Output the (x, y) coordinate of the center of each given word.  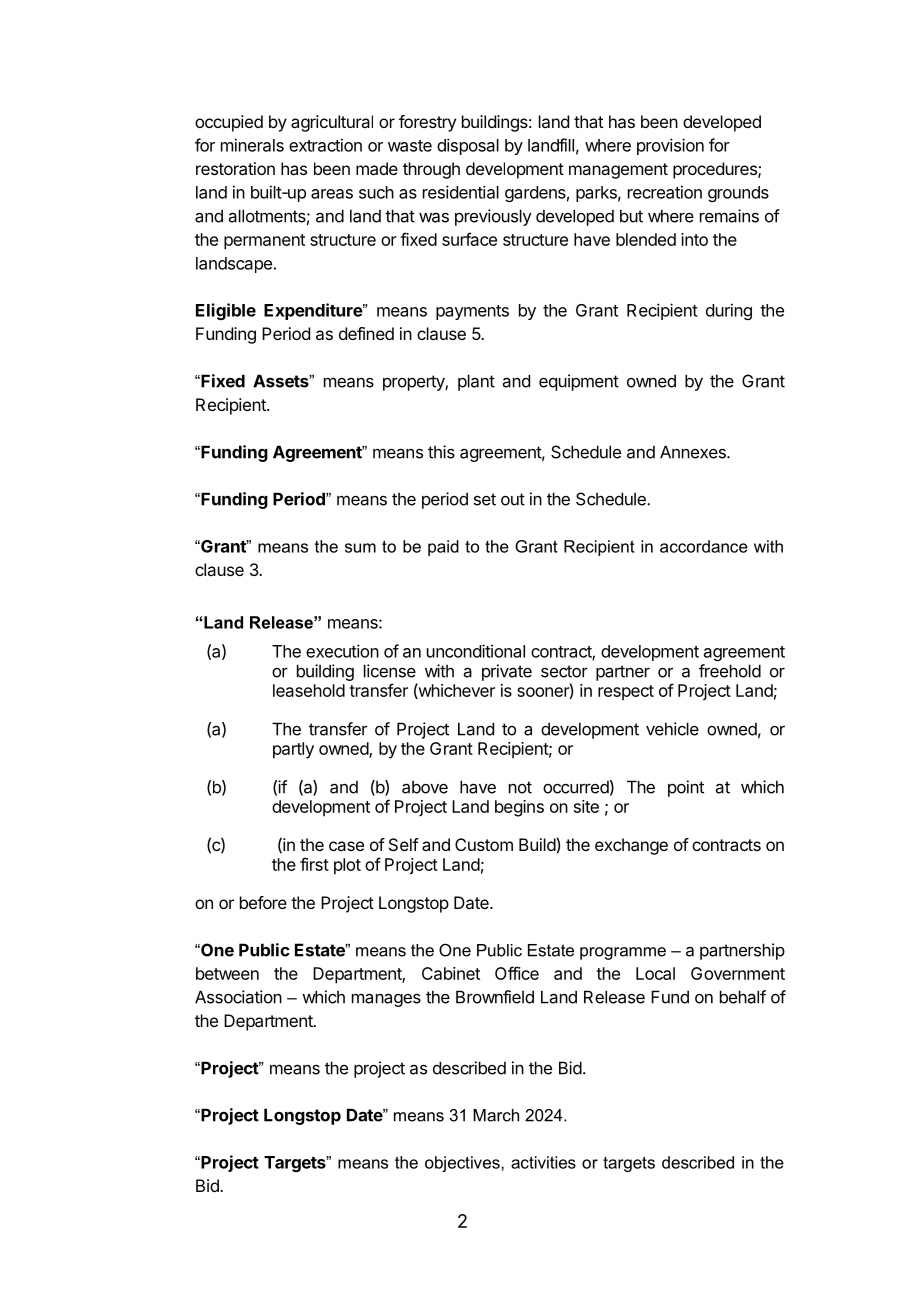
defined (366, 333)
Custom (484, 844)
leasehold (309, 690)
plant (476, 382)
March (496, 1115)
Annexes (694, 452)
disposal (468, 146)
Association (238, 997)
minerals (252, 145)
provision (670, 146)
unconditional (476, 651)
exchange (631, 846)
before (263, 902)
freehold (730, 671)
